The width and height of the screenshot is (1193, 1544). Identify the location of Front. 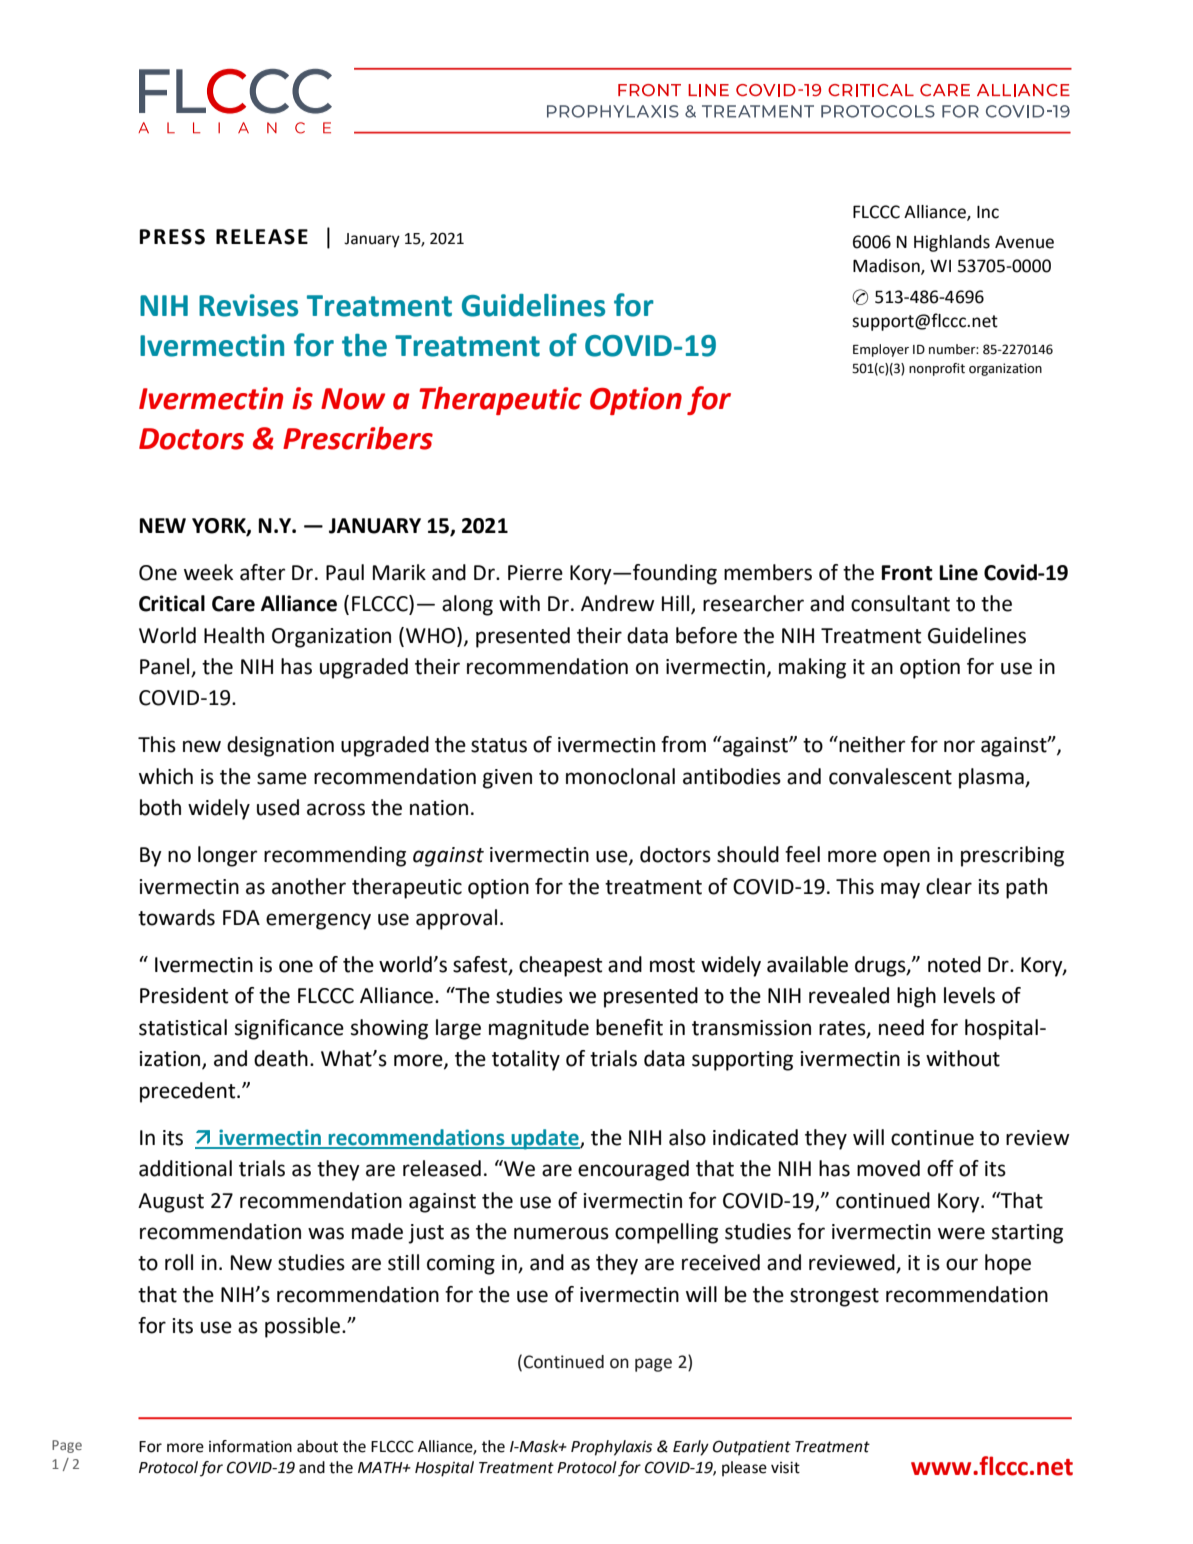
(907, 573).
